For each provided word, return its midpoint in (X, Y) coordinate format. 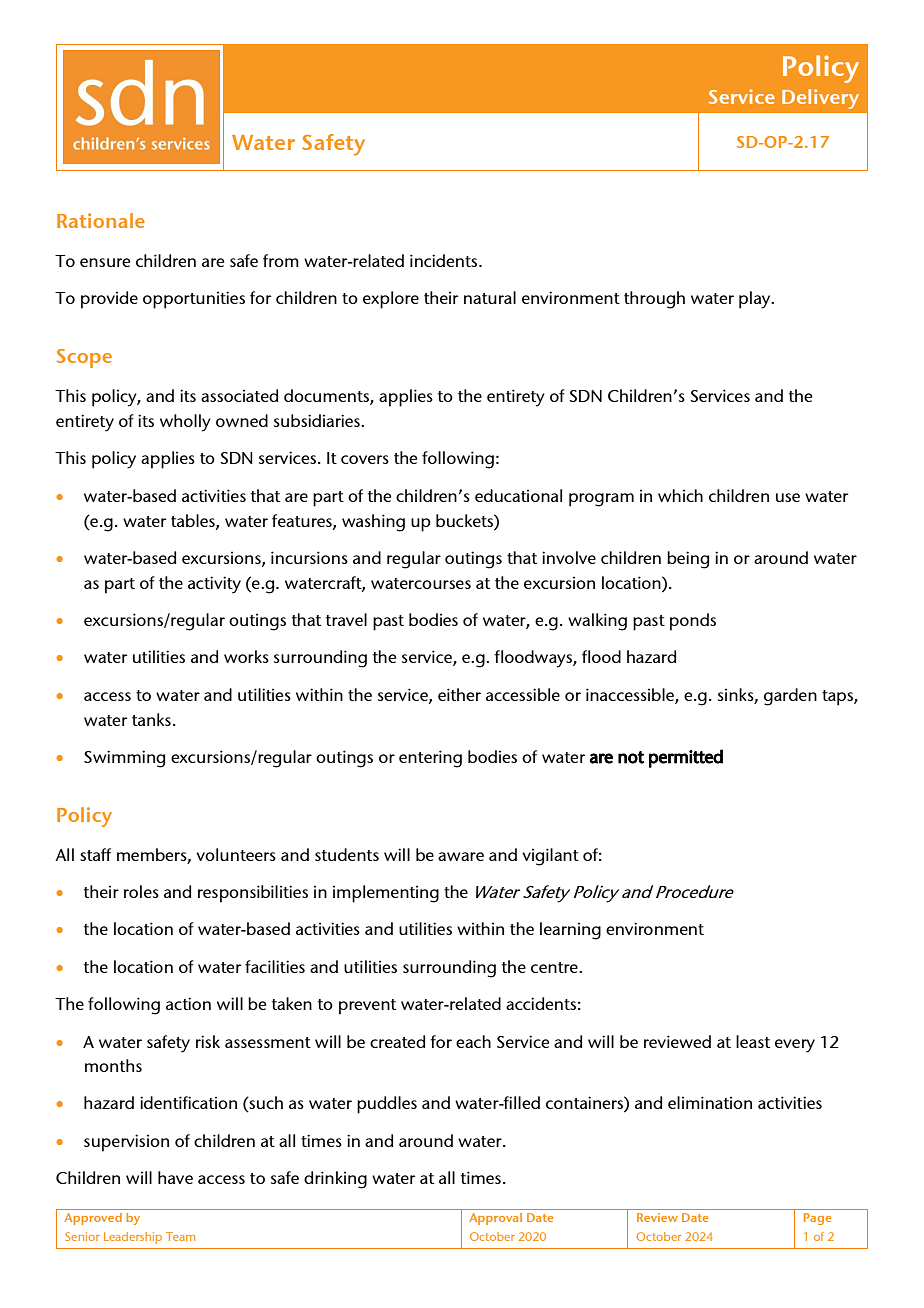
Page (817, 1219)
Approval (495, 1219)
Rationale (101, 220)
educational (518, 495)
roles (141, 891)
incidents (445, 260)
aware (461, 856)
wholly (185, 423)
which (680, 495)
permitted (686, 758)
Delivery (820, 99)
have (175, 1177)
